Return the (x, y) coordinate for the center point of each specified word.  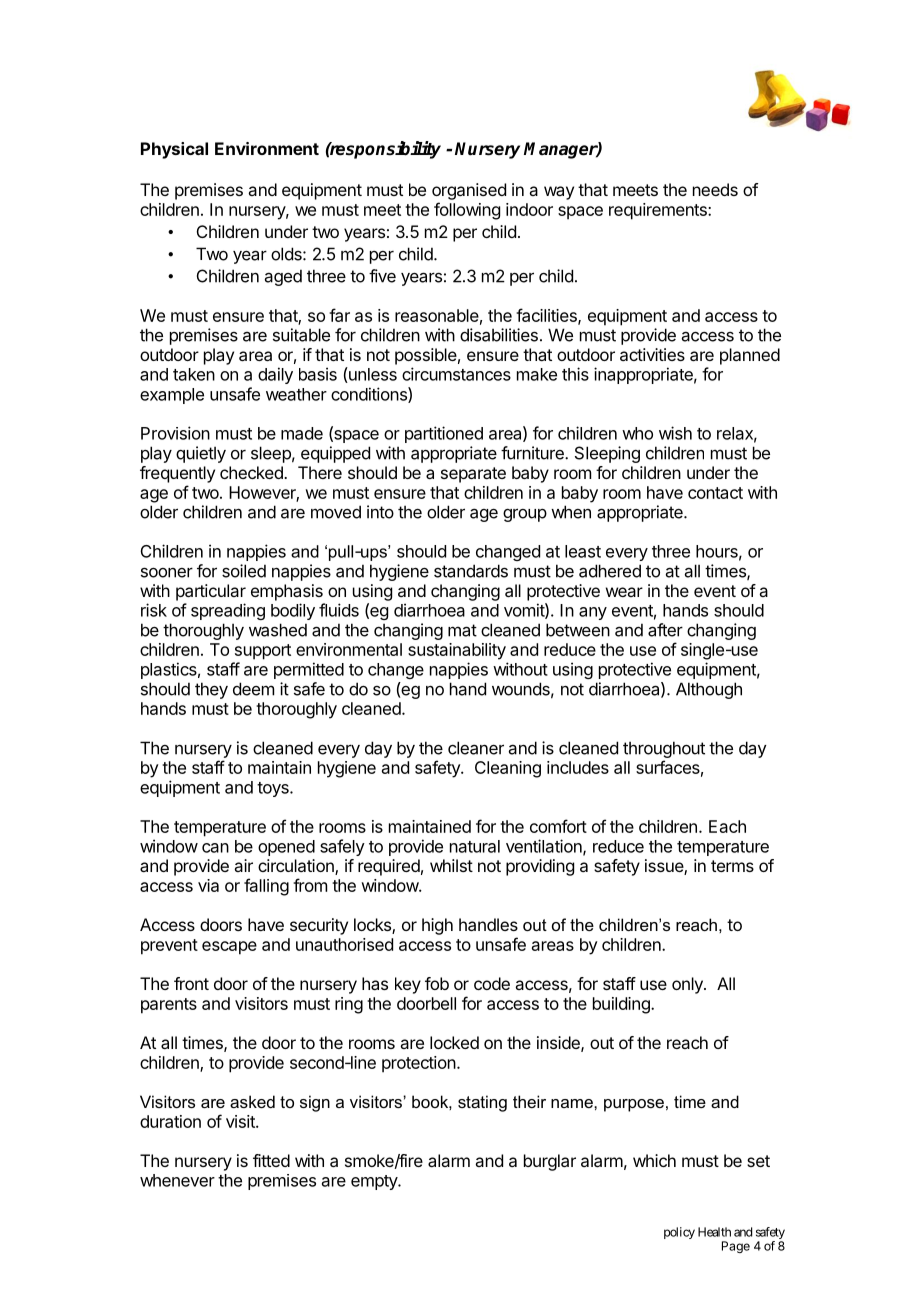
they (211, 690)
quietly (201, 454)
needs (715, 189)
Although (709, 690)
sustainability (457, 651)
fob (437, 983)
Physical (174, 150)
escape (229, 948)
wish (675, 433)
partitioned (444, 434)
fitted (271, 1160)
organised (469, 191)
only (688, 985)
